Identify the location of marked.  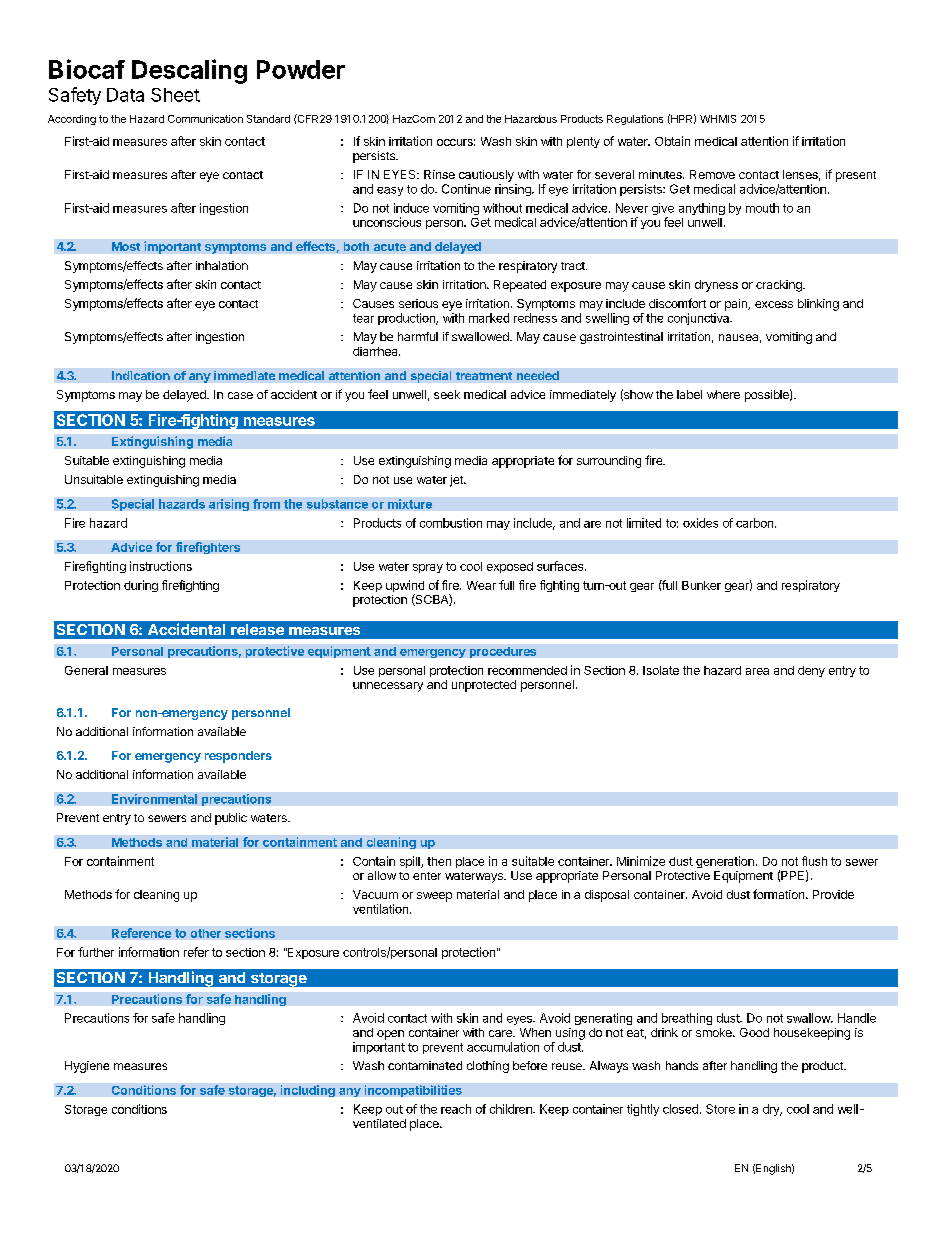
(489, 318).
